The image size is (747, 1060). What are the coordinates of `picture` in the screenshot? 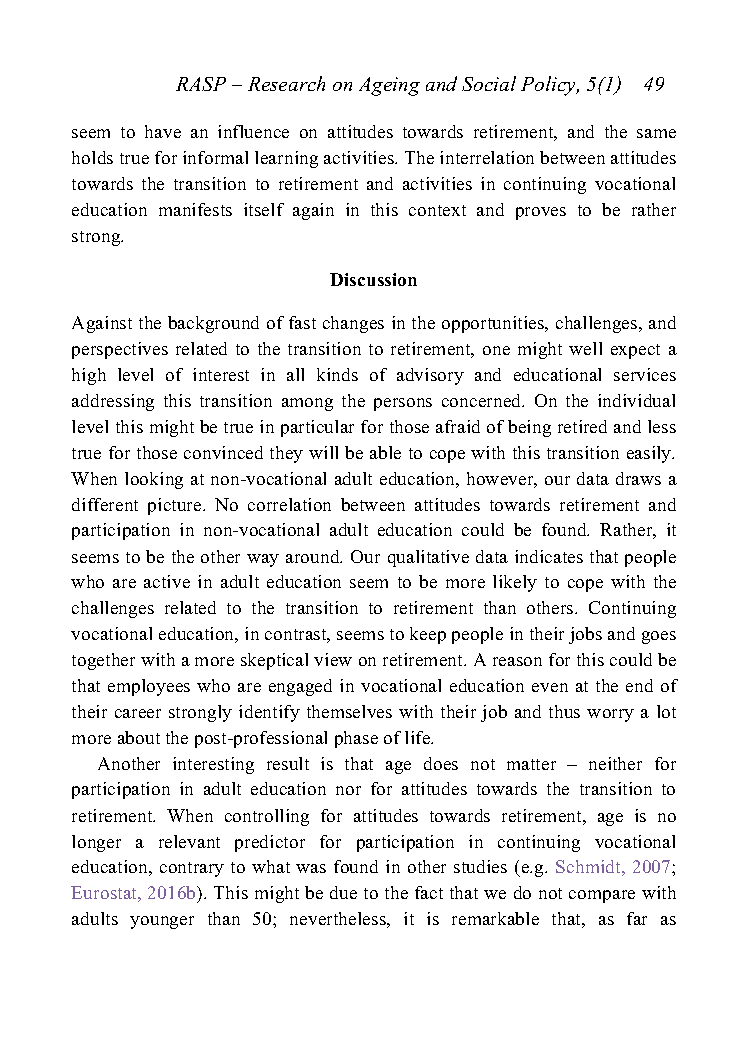 It's located at (176, 506).
